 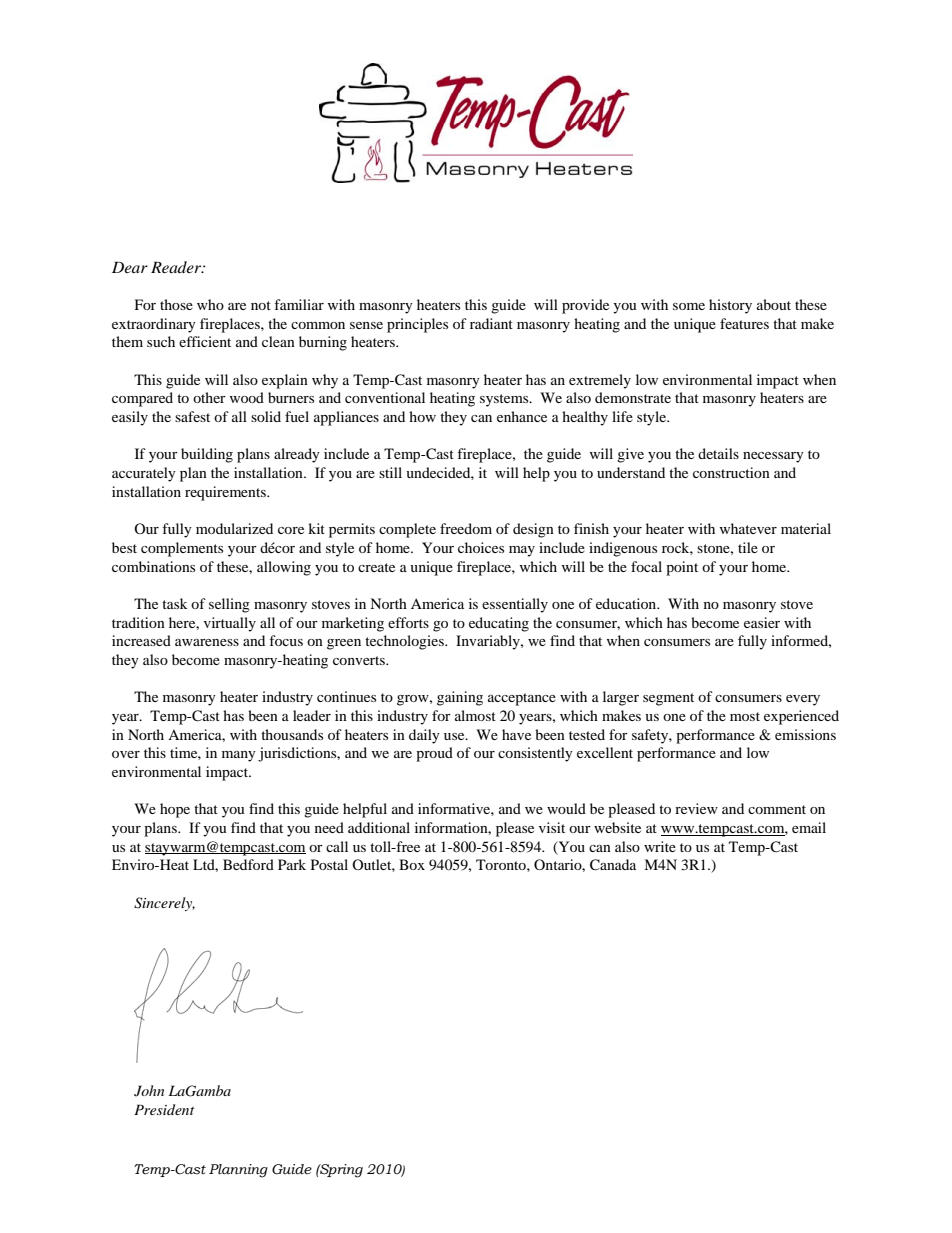 What do you see at coordinates (207, 642) in the image?
I see `awareness` at bounding box center [207, 642].
